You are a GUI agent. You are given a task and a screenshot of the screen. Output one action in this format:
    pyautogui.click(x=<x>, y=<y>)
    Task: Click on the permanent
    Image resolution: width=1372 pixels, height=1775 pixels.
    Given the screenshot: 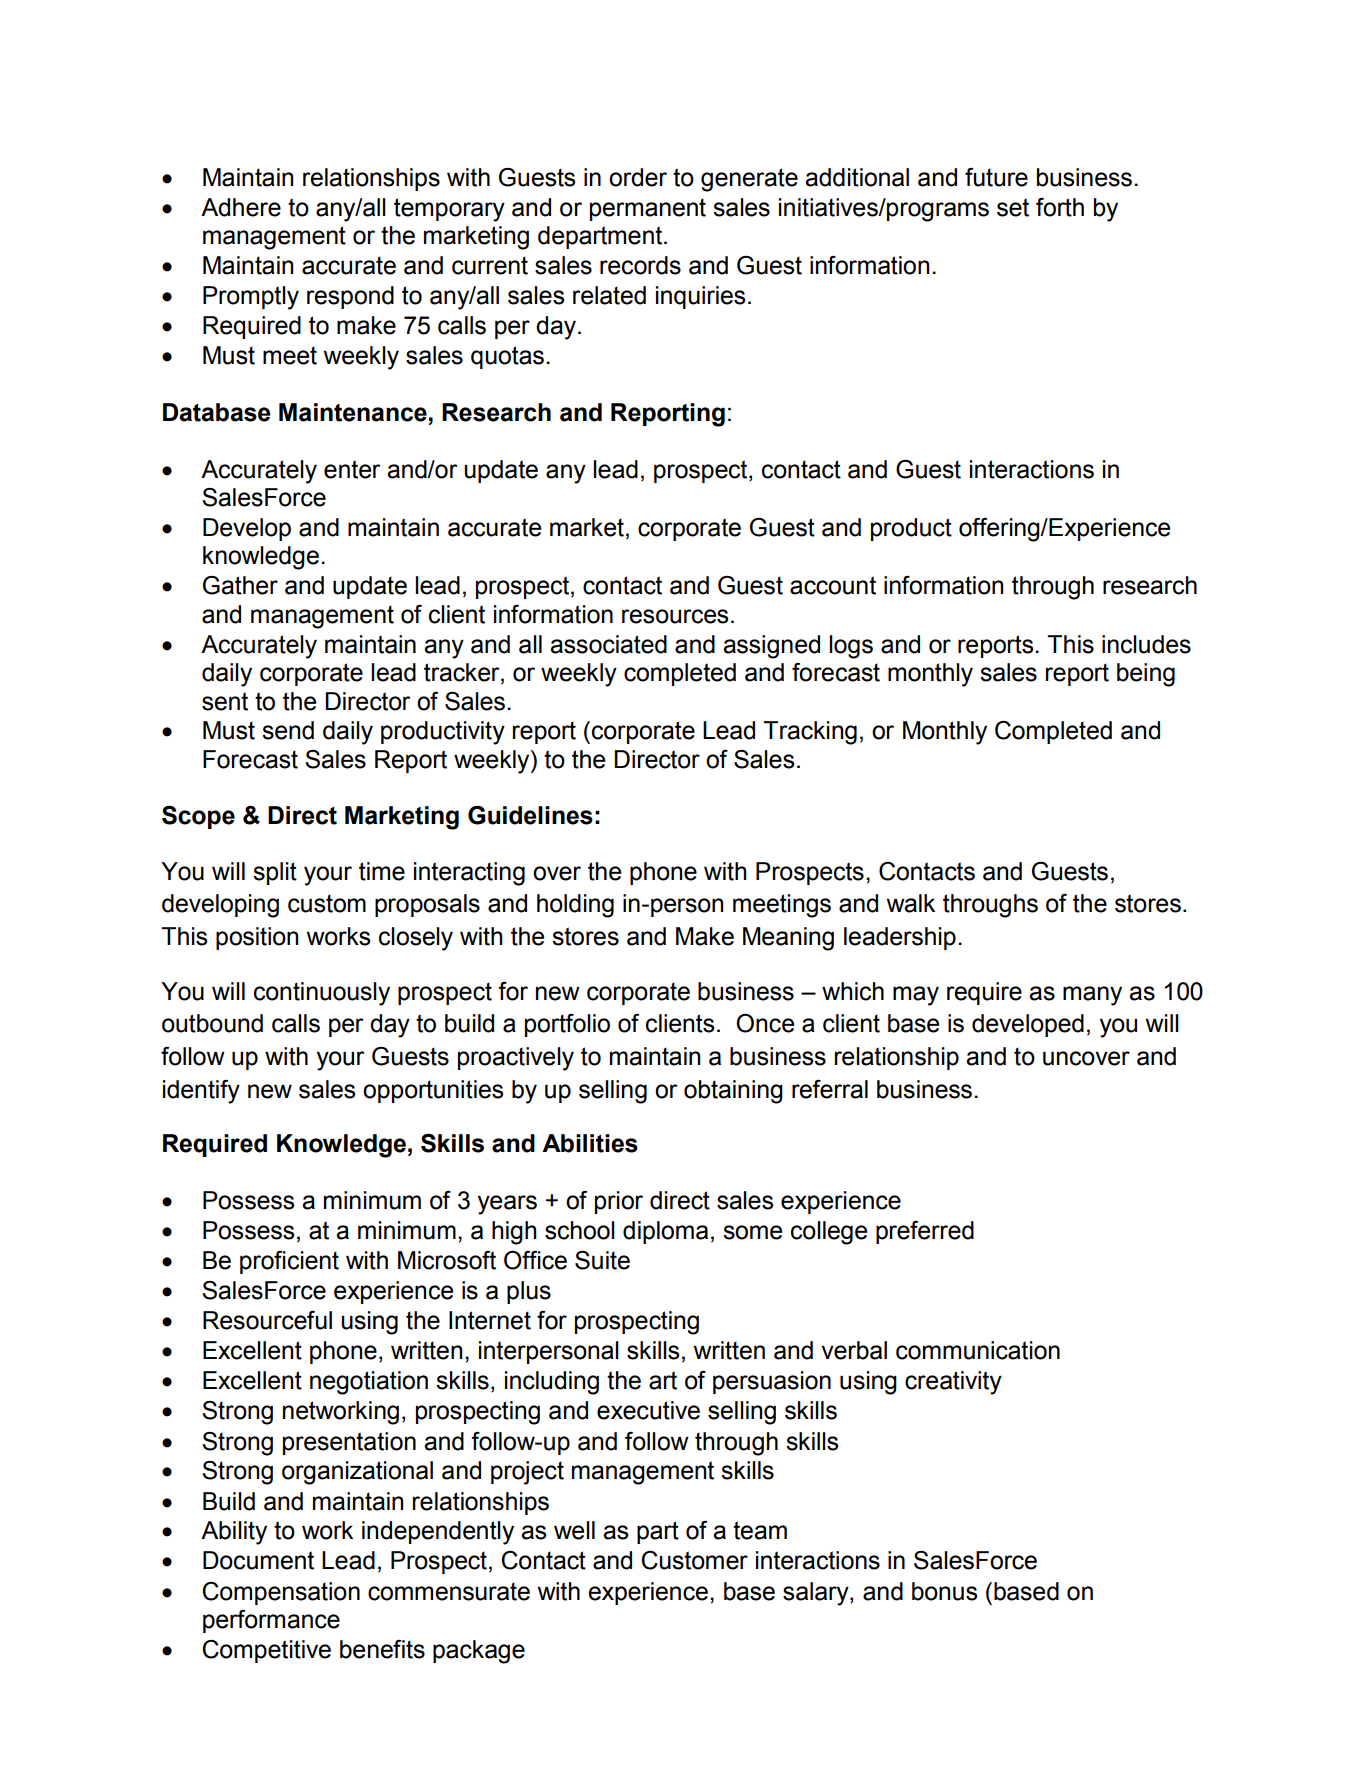 What is the action you would take?
    pyautogui.click(x=648, y=209)
